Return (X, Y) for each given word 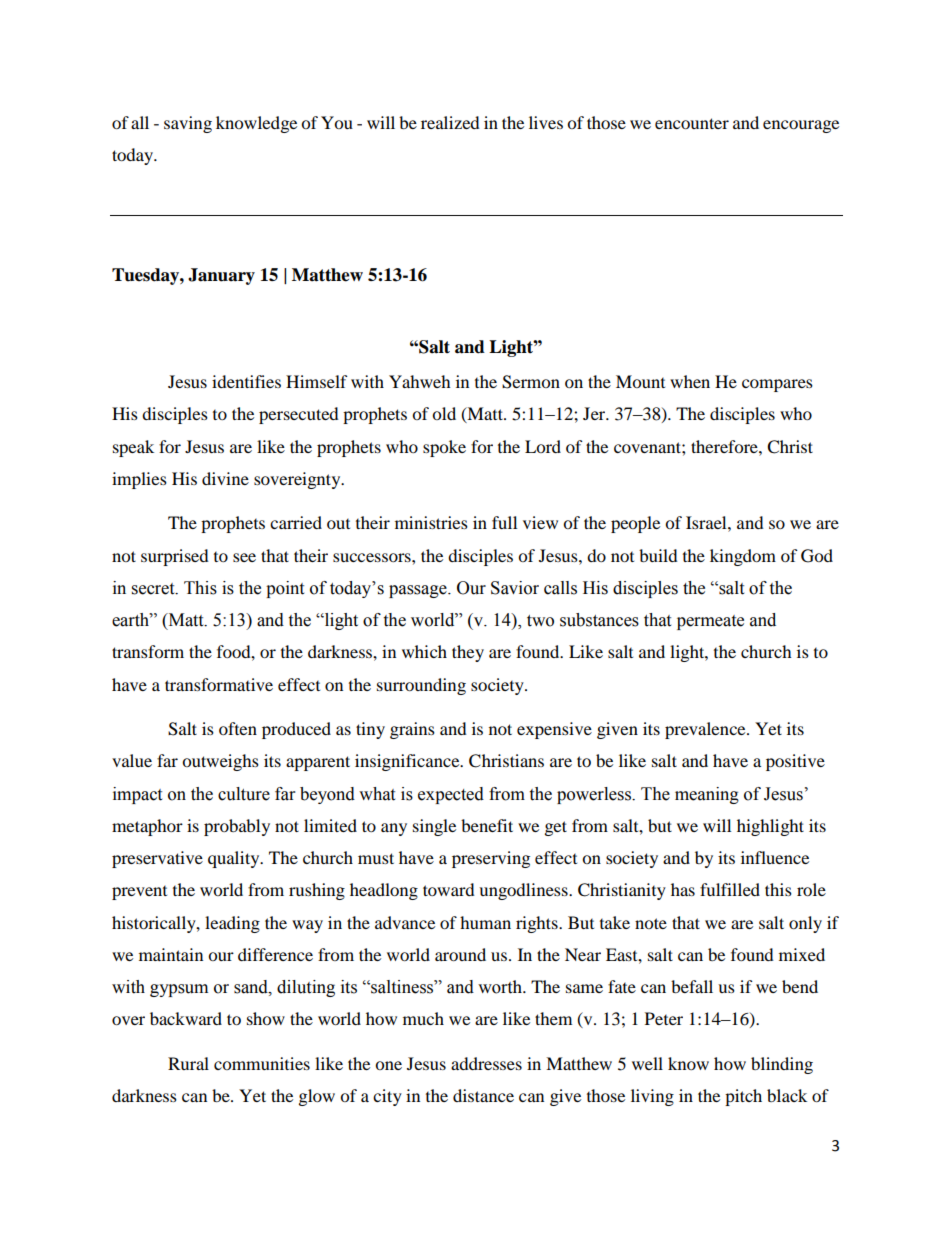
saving (188, 124)
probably (237, 827)
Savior (515, 588)
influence (775, 857)
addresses (486, 1063)
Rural (188, 1063)
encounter (692, 123)
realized (450, 122)
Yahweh (420, 381)
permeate (710, 622)
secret (154, 589)
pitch (743, 1097)
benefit (487, 825)
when (690, 381)
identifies (246, 381)
